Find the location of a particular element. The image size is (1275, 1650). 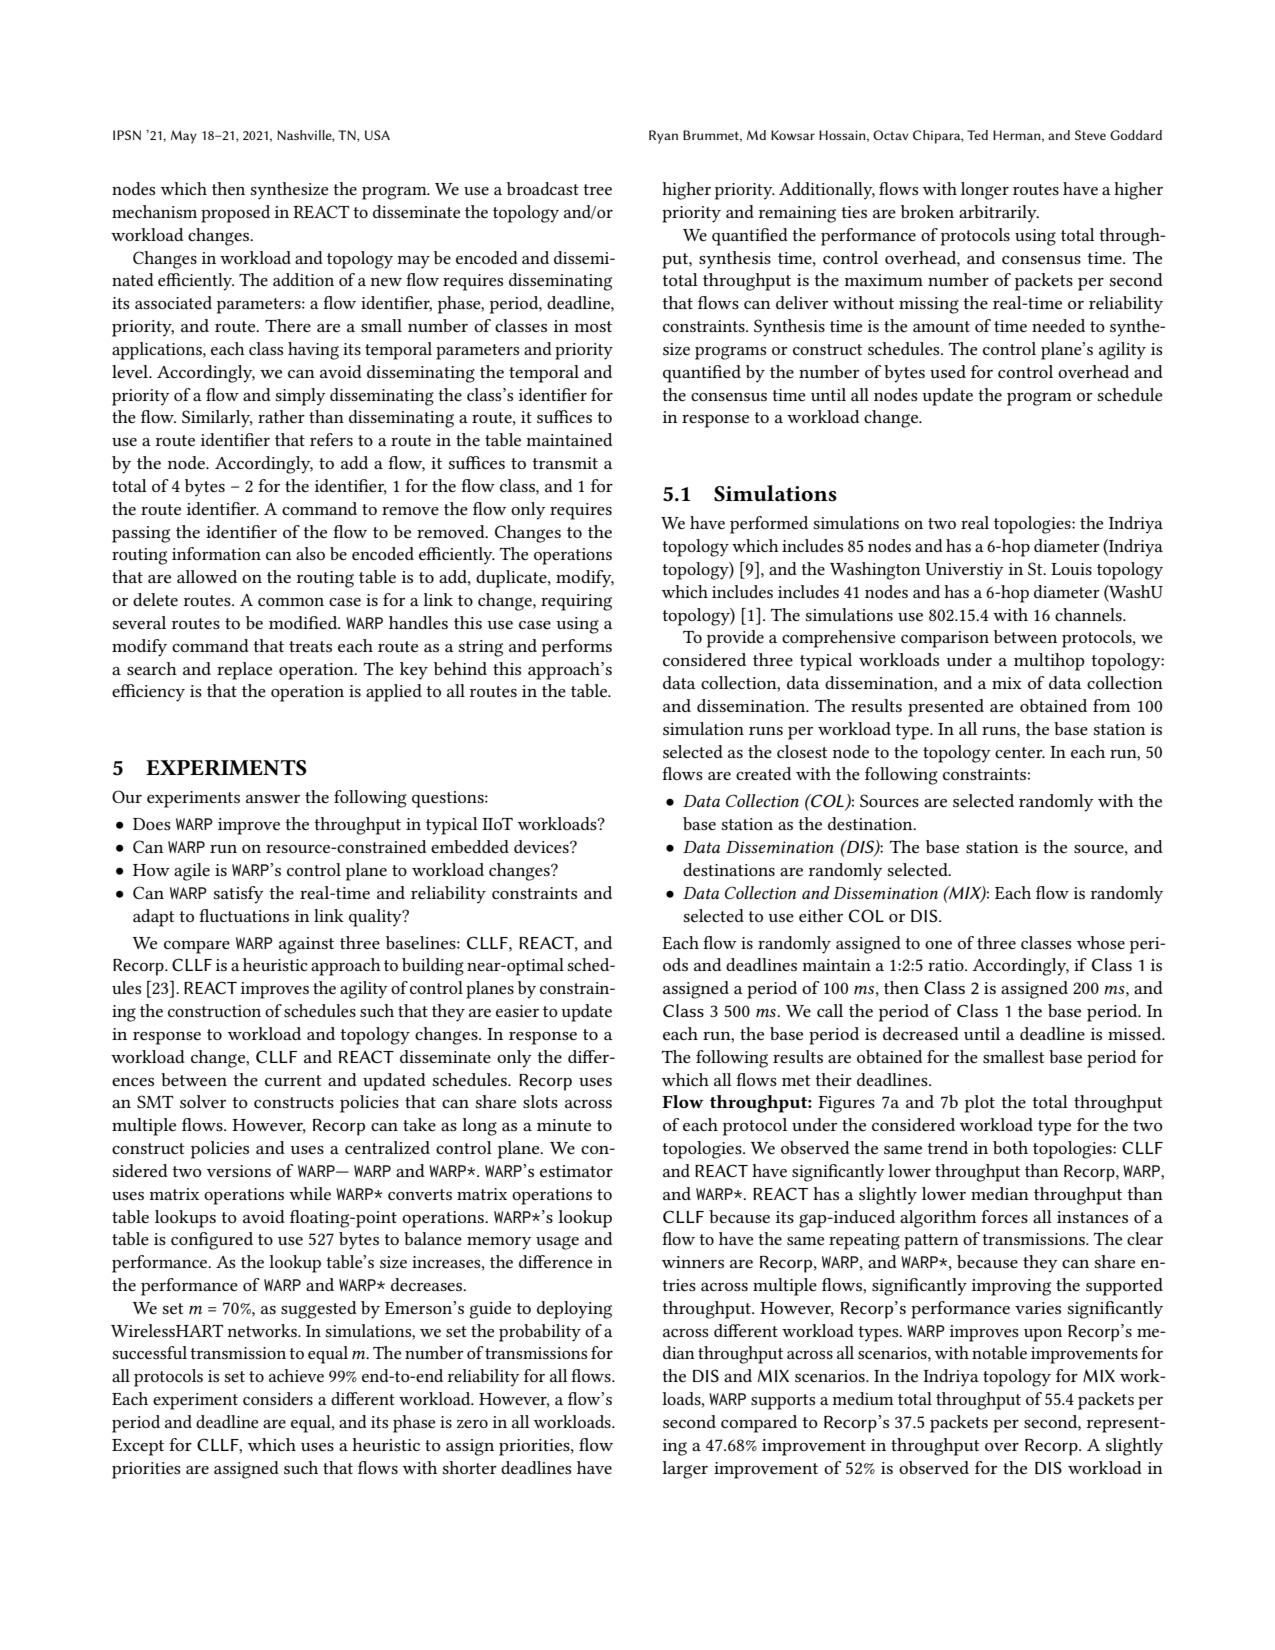

current is located at coordinates (293, 1080).
